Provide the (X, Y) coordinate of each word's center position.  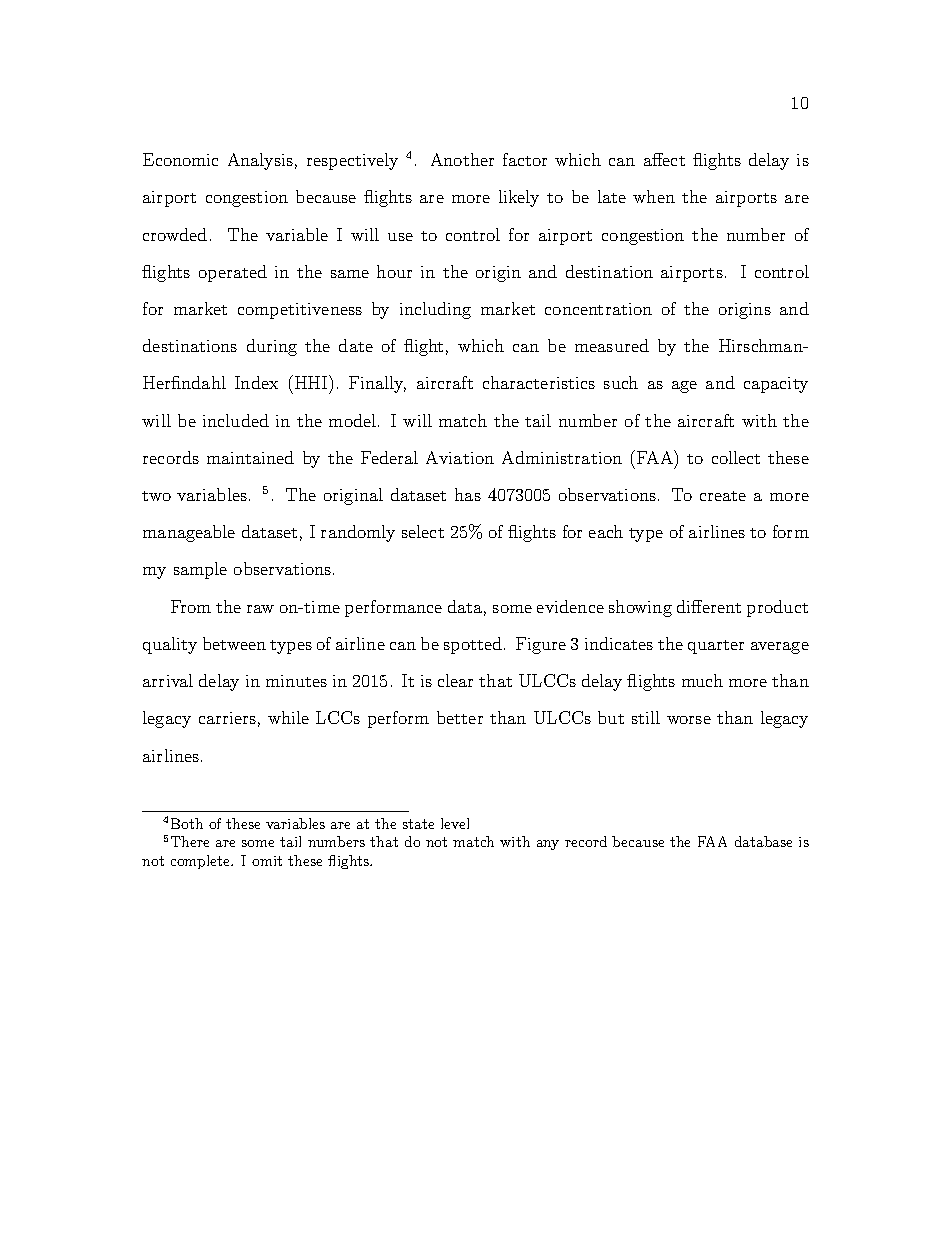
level (455, 823)
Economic (180, 159)
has (468, 494)
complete (202, 862)
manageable (189, 533)
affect (664, 159)
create (723, 496)
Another (462, 159)
